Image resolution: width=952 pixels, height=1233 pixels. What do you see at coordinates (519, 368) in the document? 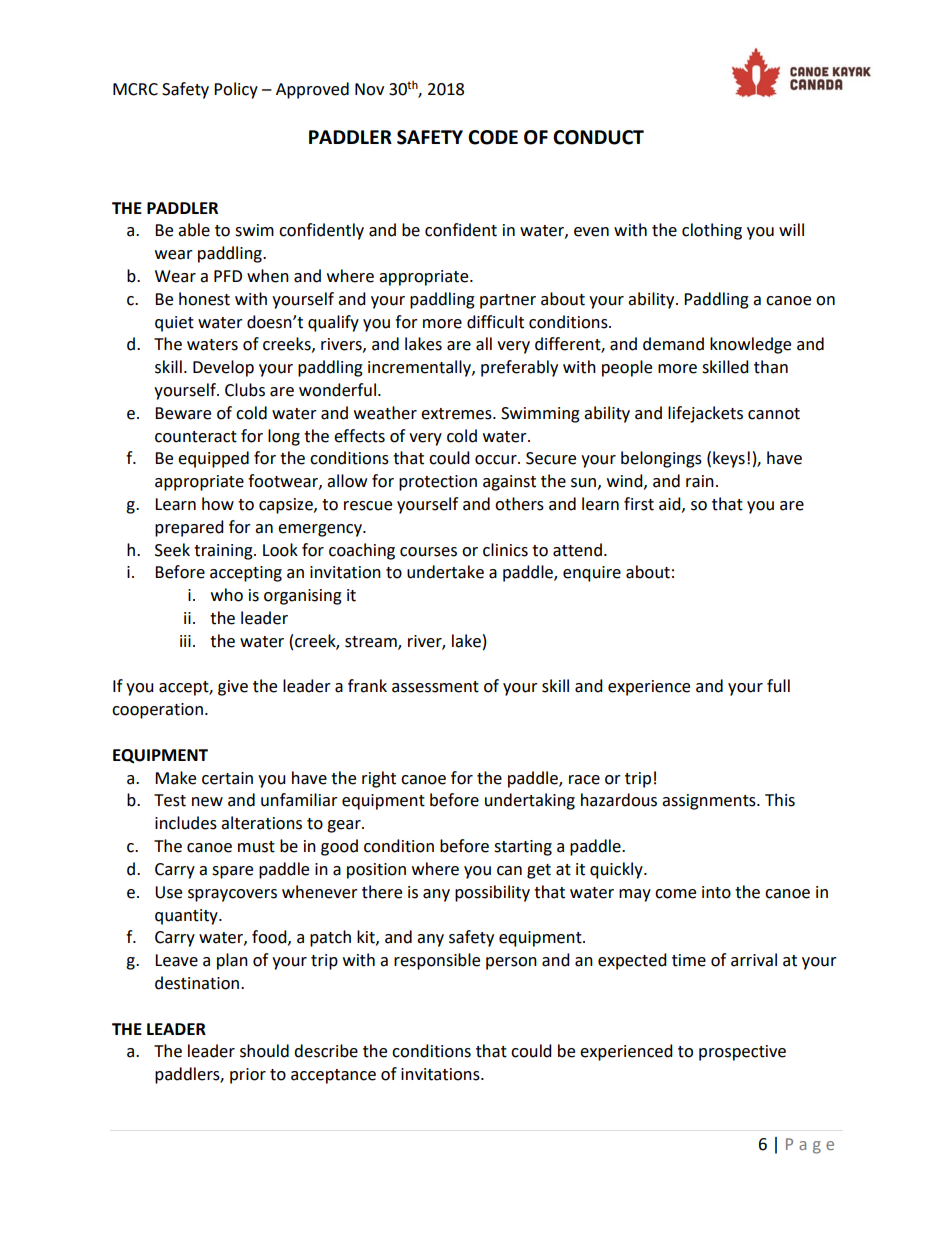
I see `preferably` at bounding box center [519, 368].
